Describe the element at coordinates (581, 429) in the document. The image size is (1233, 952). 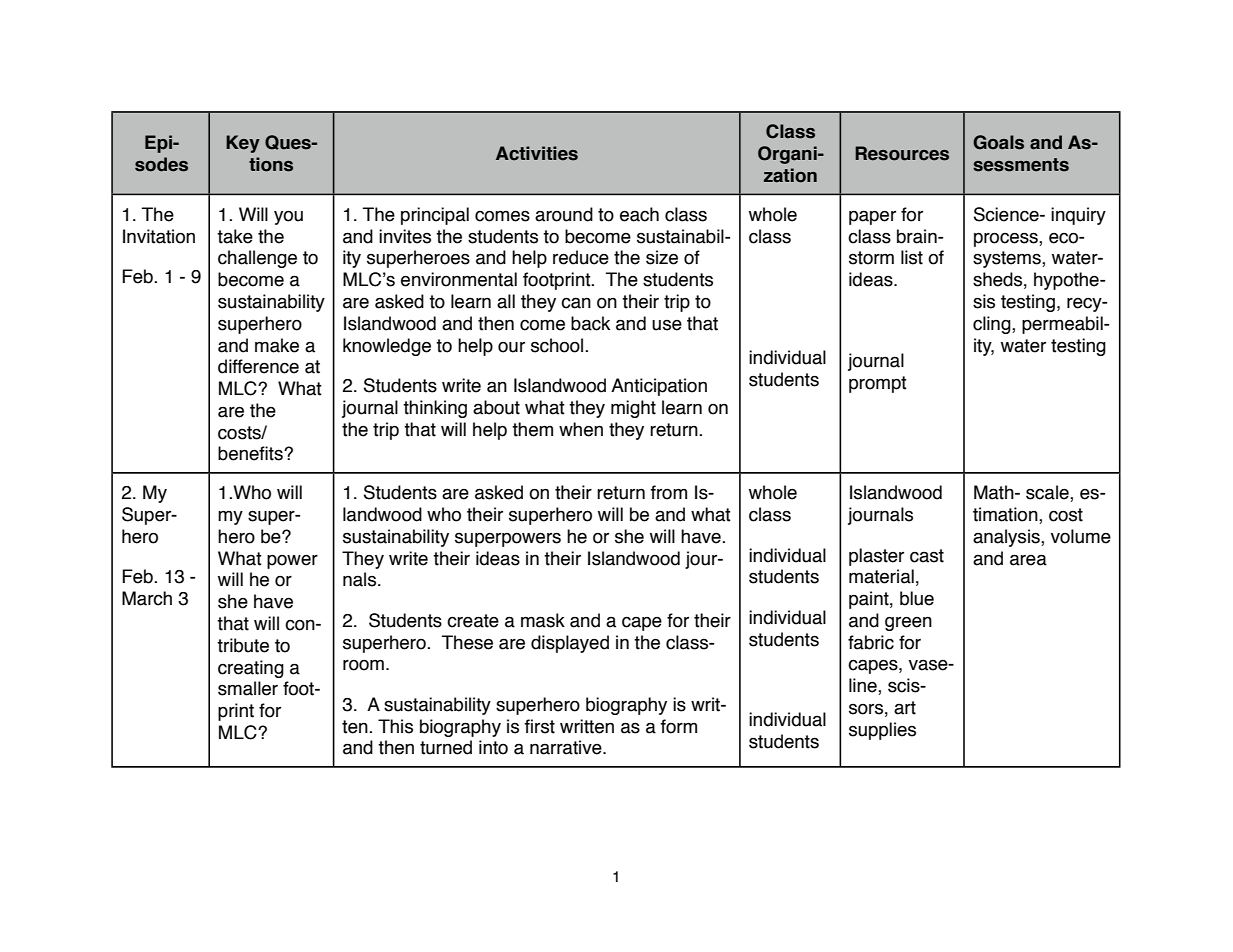
I see `when` at that location.
